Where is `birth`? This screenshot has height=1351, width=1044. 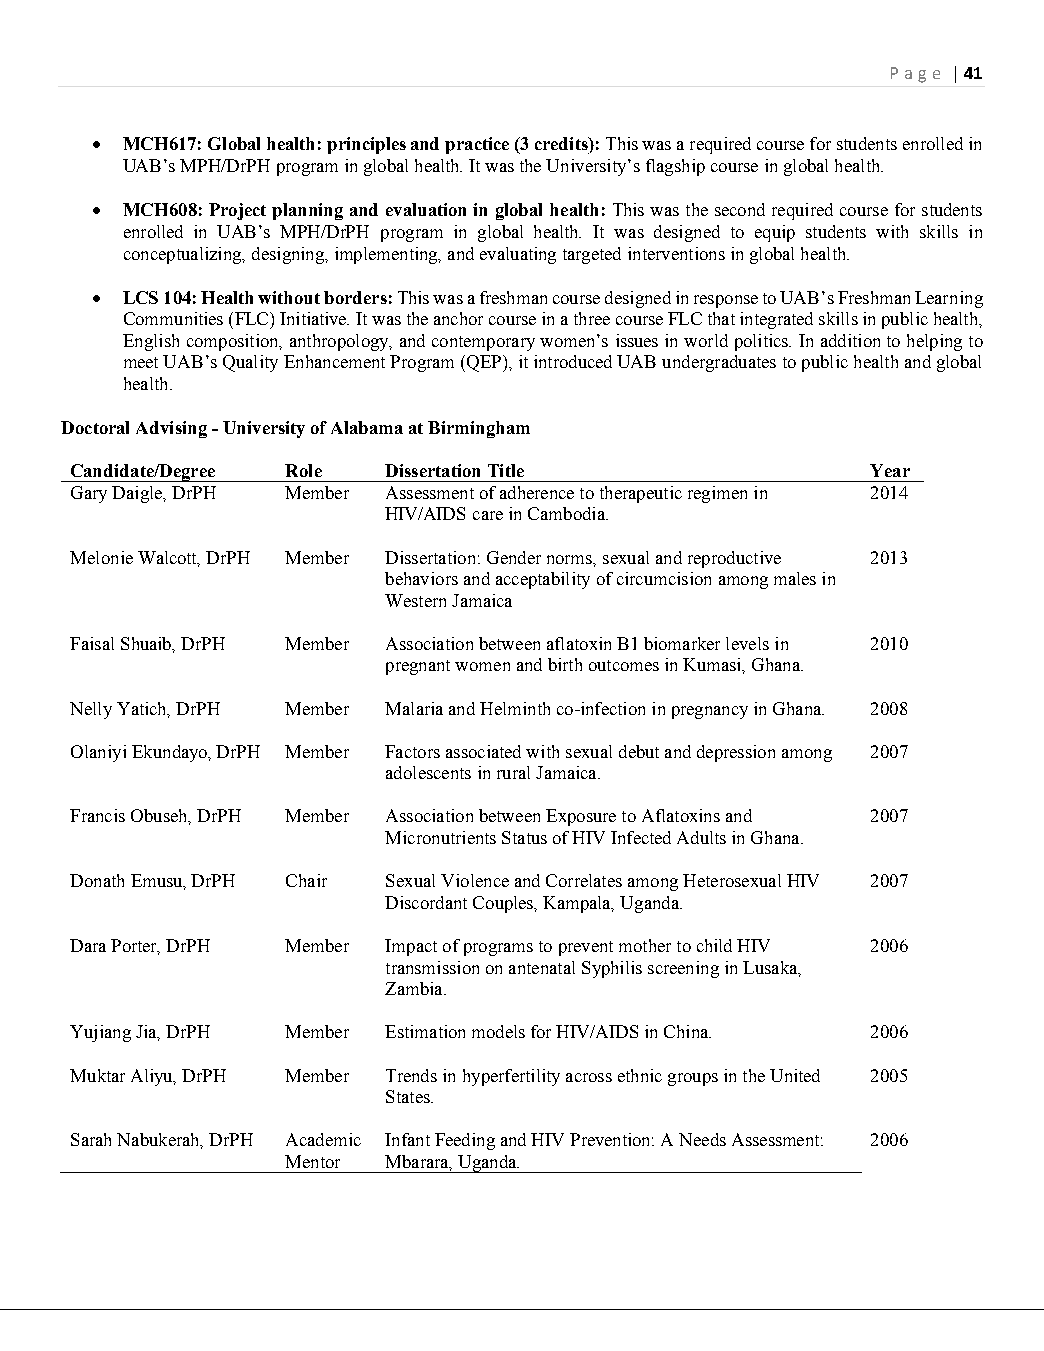
birth is located at coordinates (565, 664).
